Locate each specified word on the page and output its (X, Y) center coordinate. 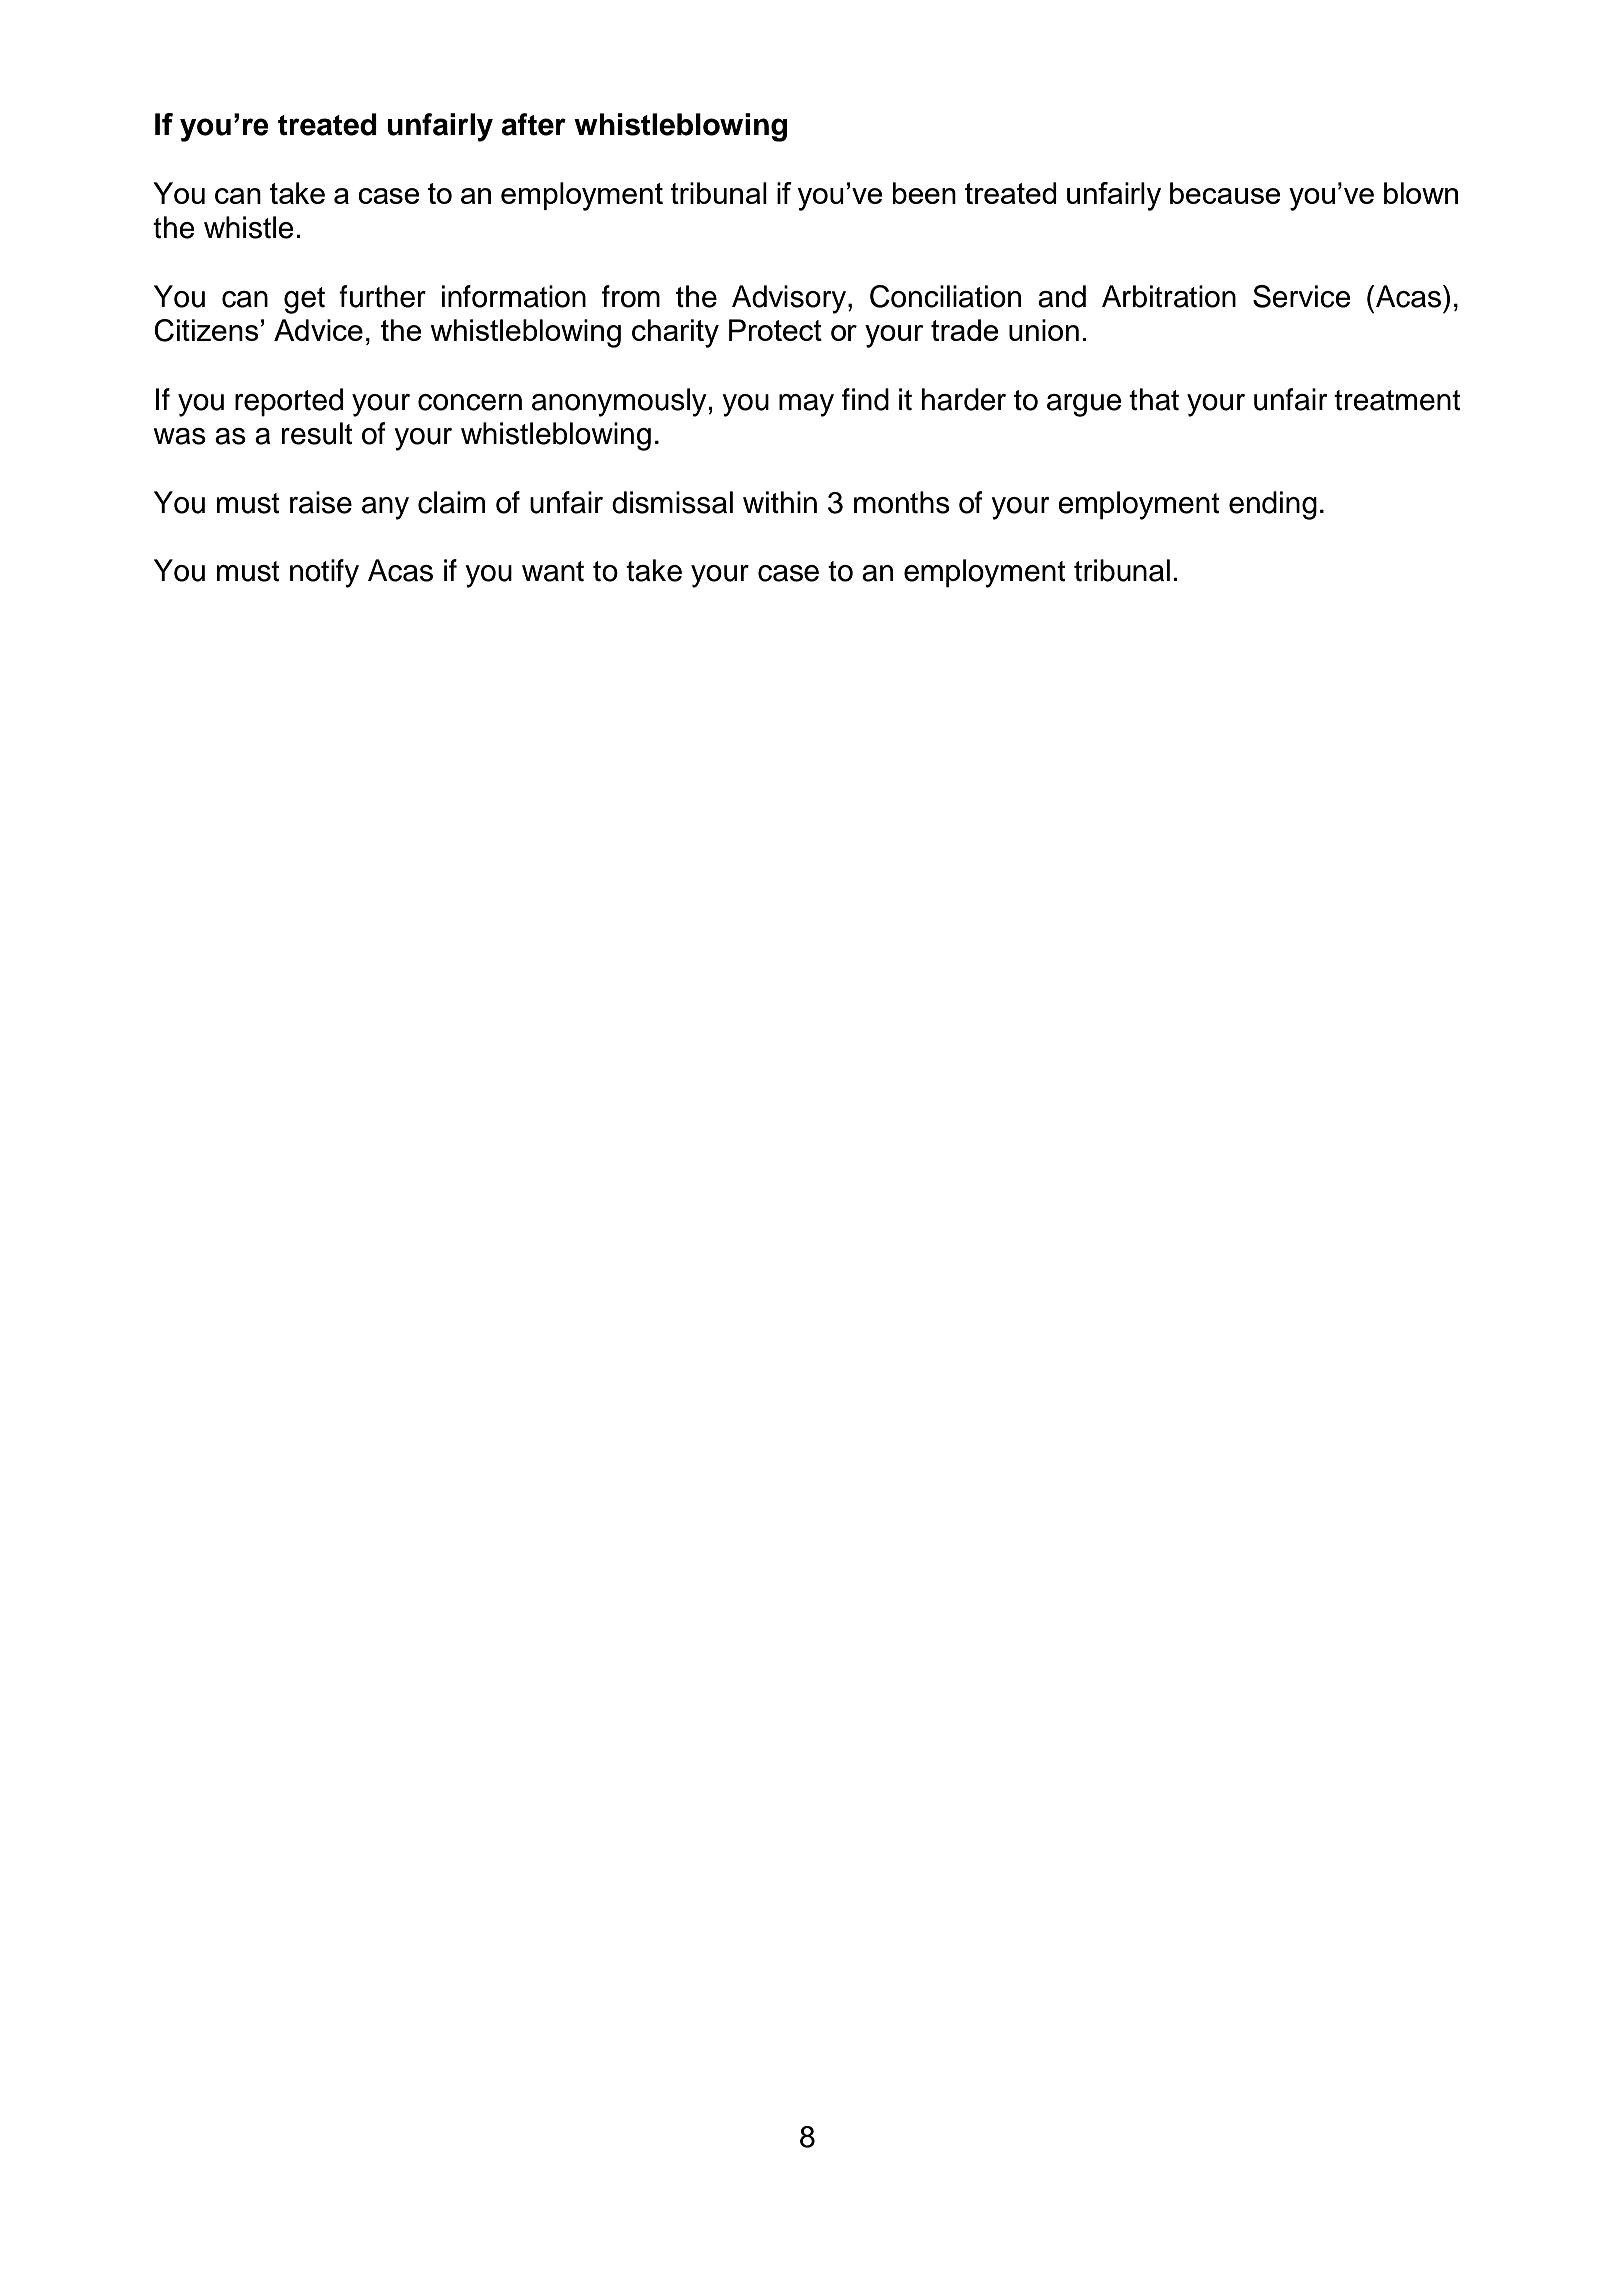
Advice (318, 330)
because (1225, 193)
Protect (775, 330)
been (924, 193)
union (1044, 330)
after (533, 124)
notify (324, 573)
